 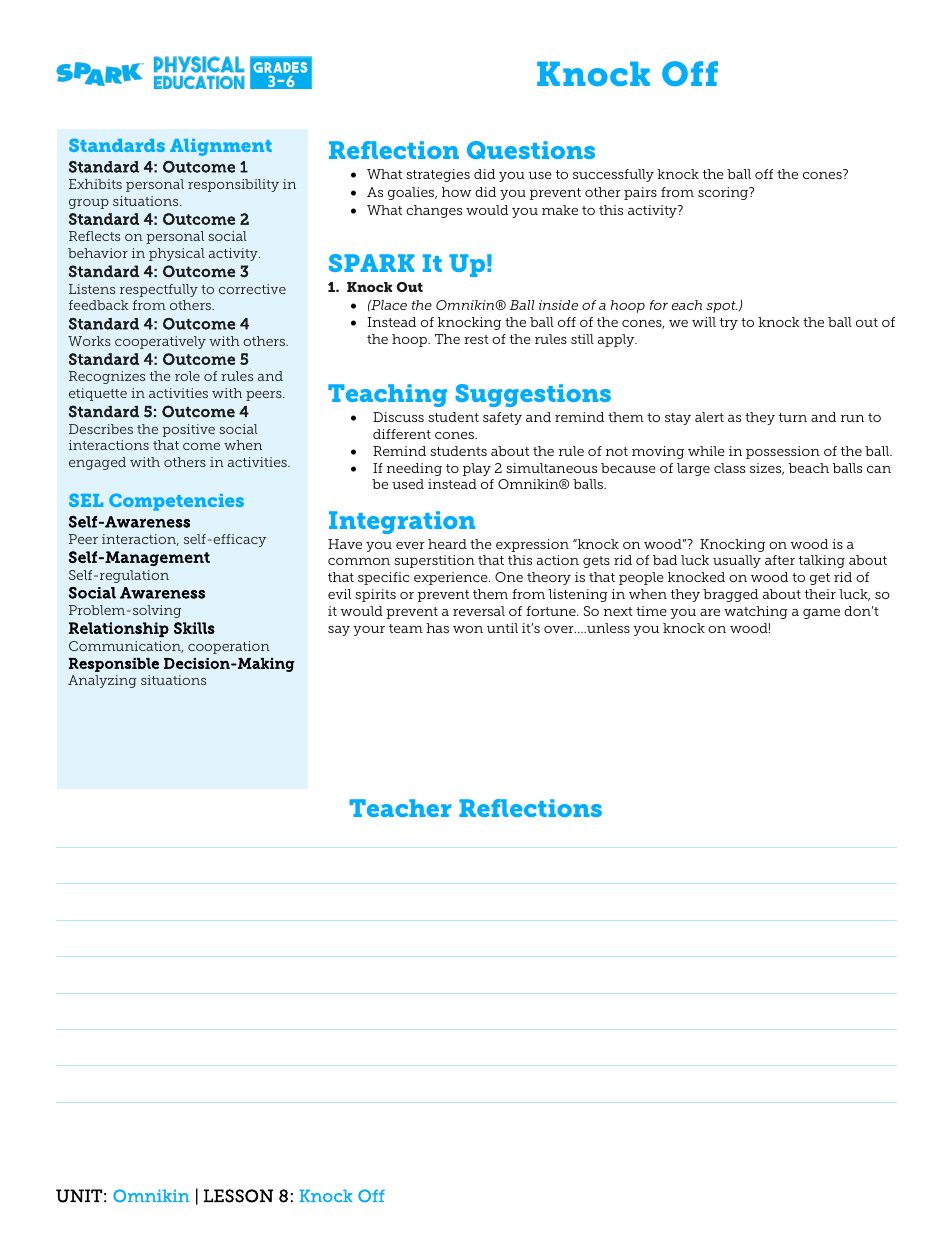 I want to click on how, so click(x=457, y=192).
